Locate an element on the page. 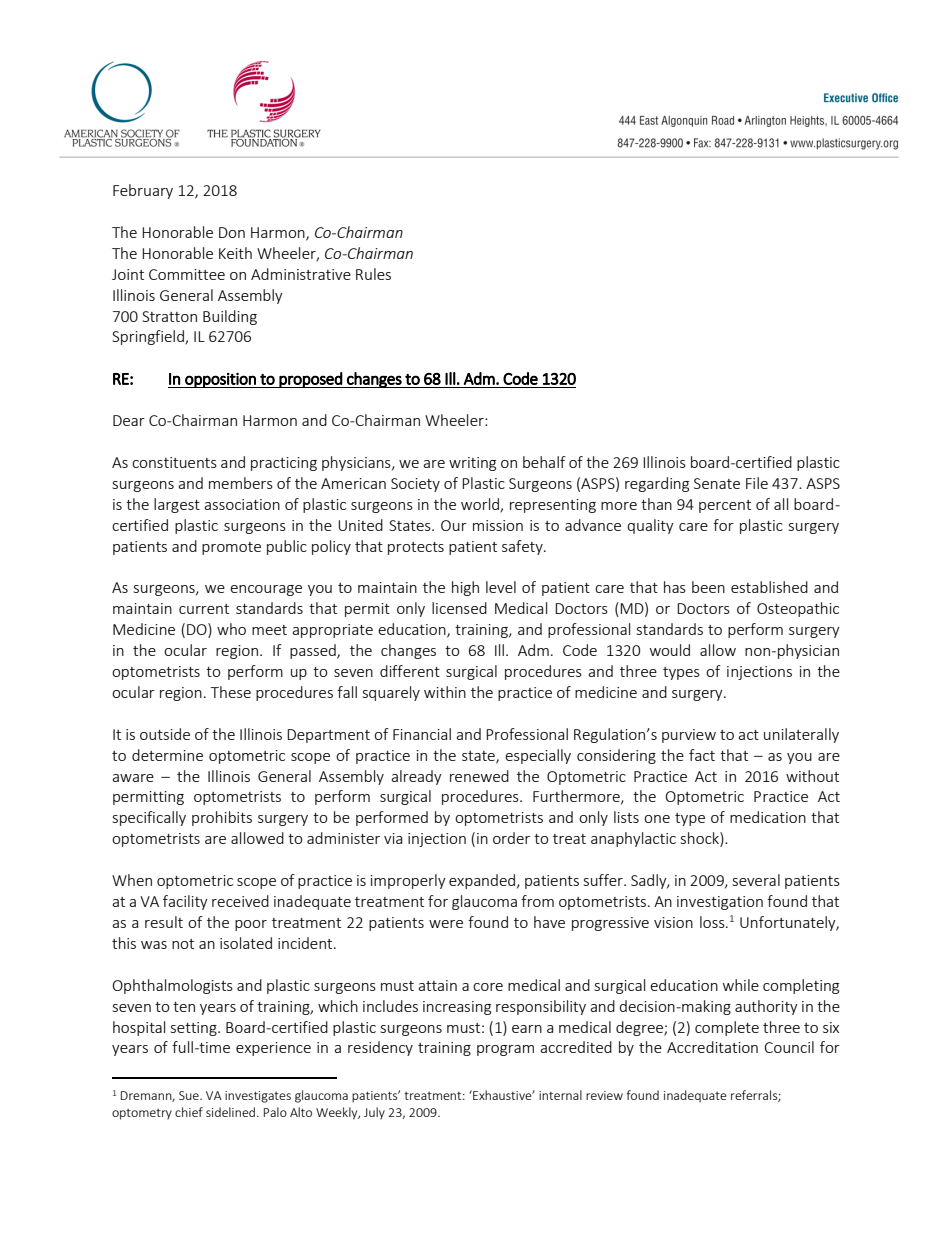 This image has width=952, height=1233. File is located at coordinates (757, 483).
